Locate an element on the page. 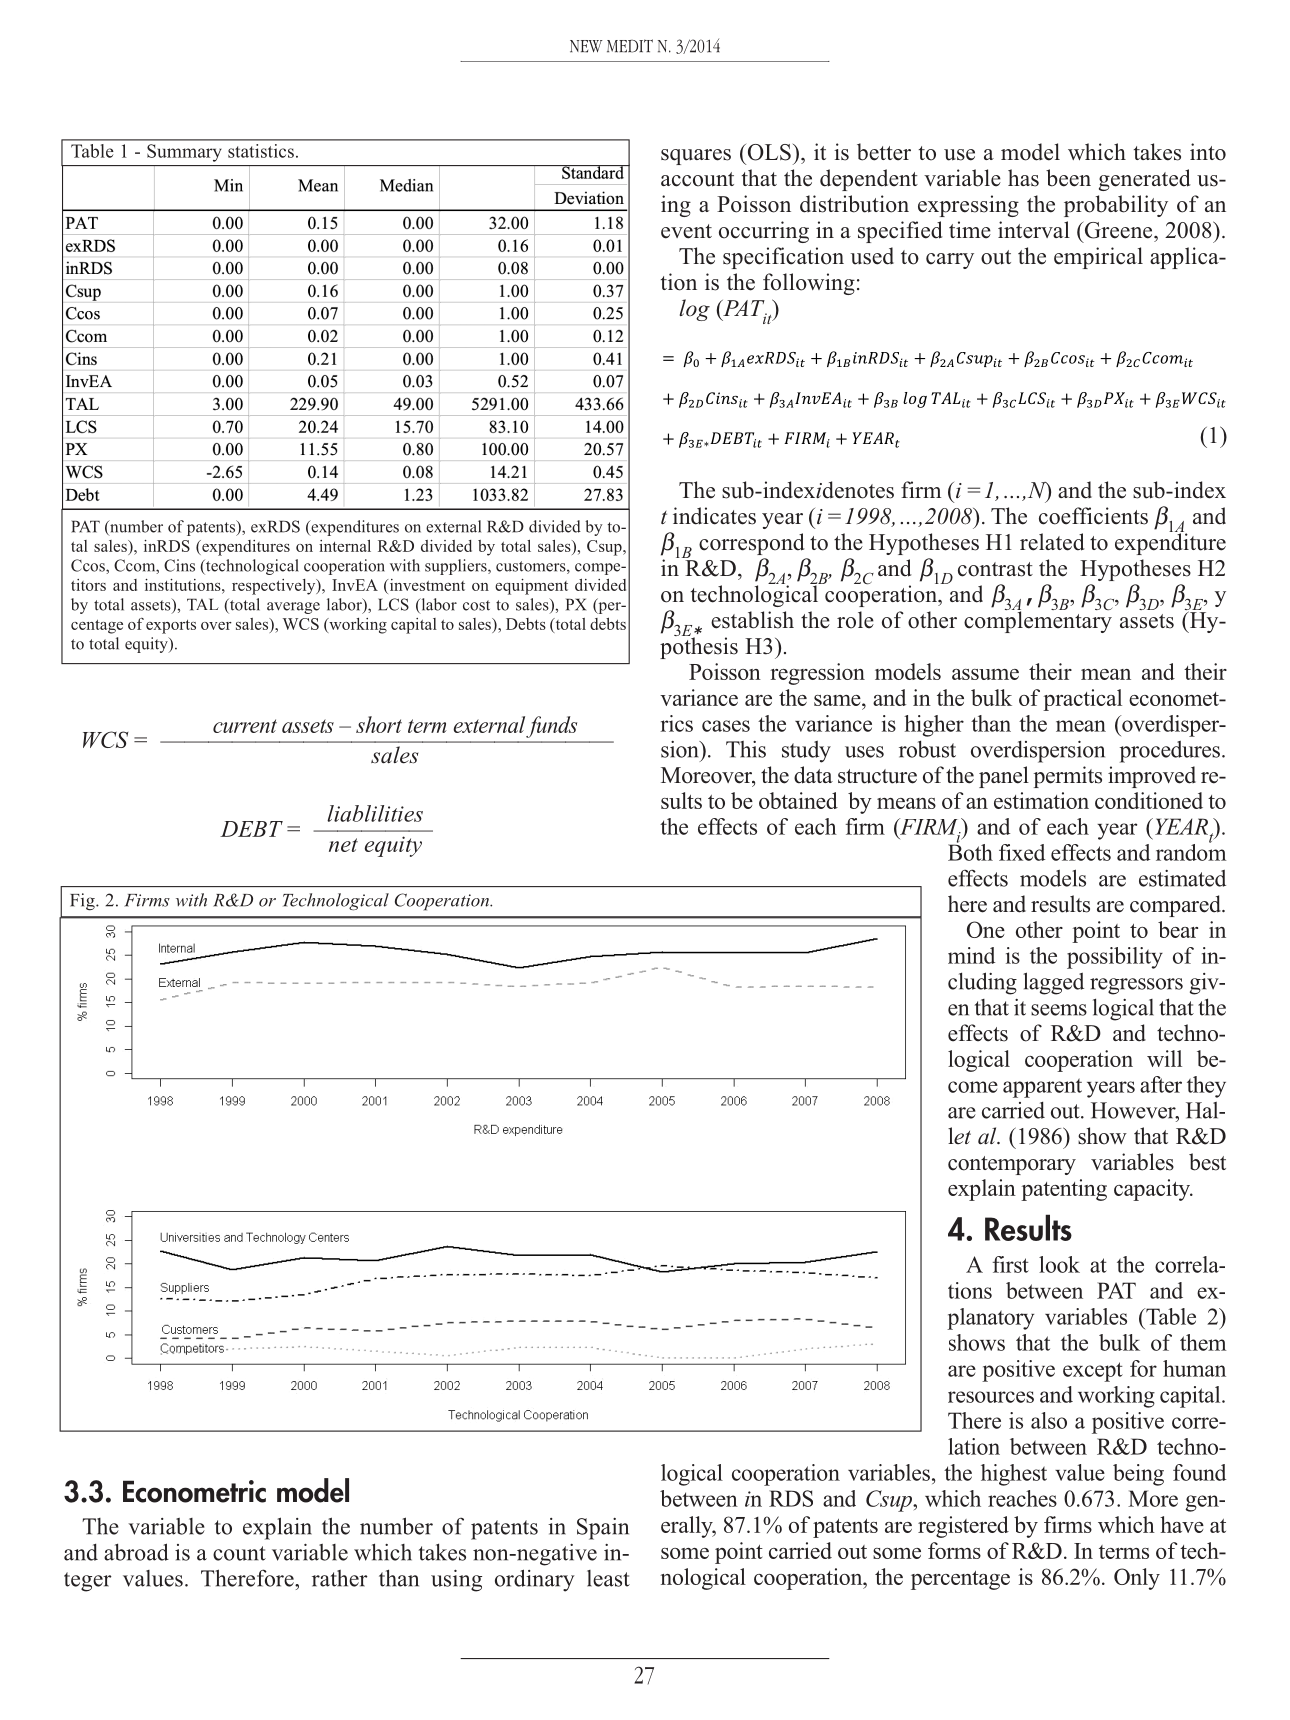 The image size is (1290, 1720). net is located at coordinates (343, 845).
